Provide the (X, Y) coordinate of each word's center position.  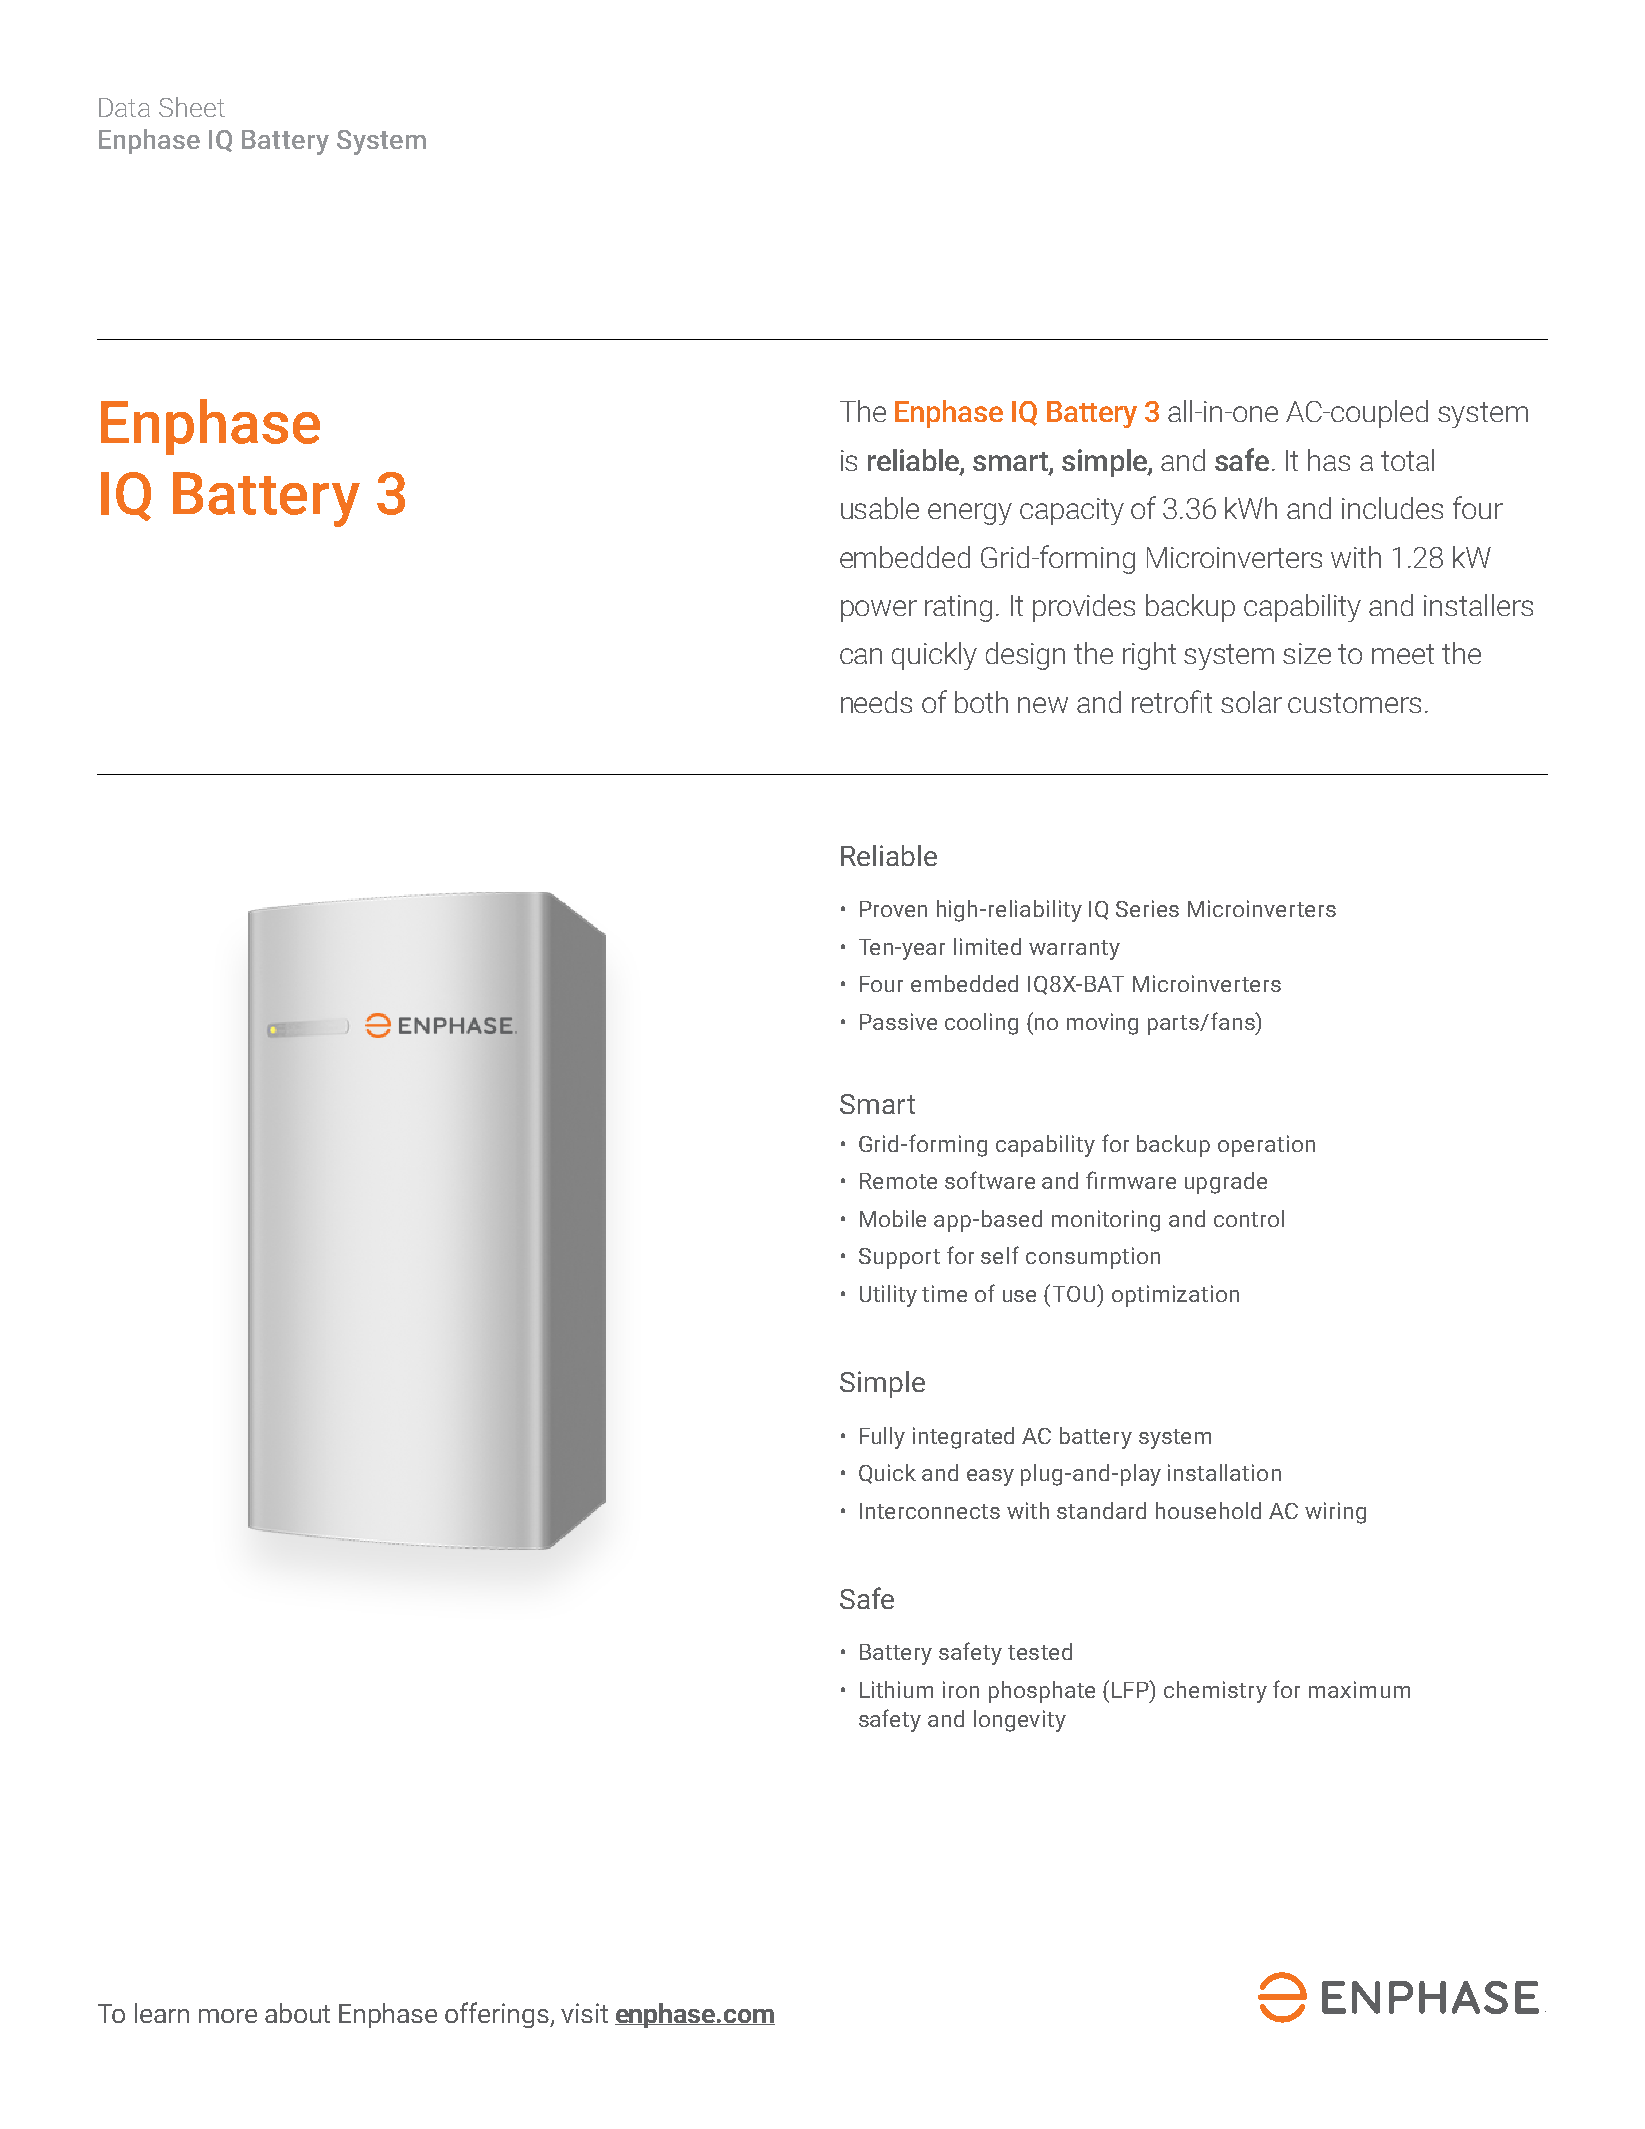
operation (1266, 1146)
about (297, 2013)
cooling (981, 1024)
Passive (898, 1021)
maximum (1359, 1689)
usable (880, 508)
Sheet (192, 107)
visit (584, 2013)
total (1407, 460)
